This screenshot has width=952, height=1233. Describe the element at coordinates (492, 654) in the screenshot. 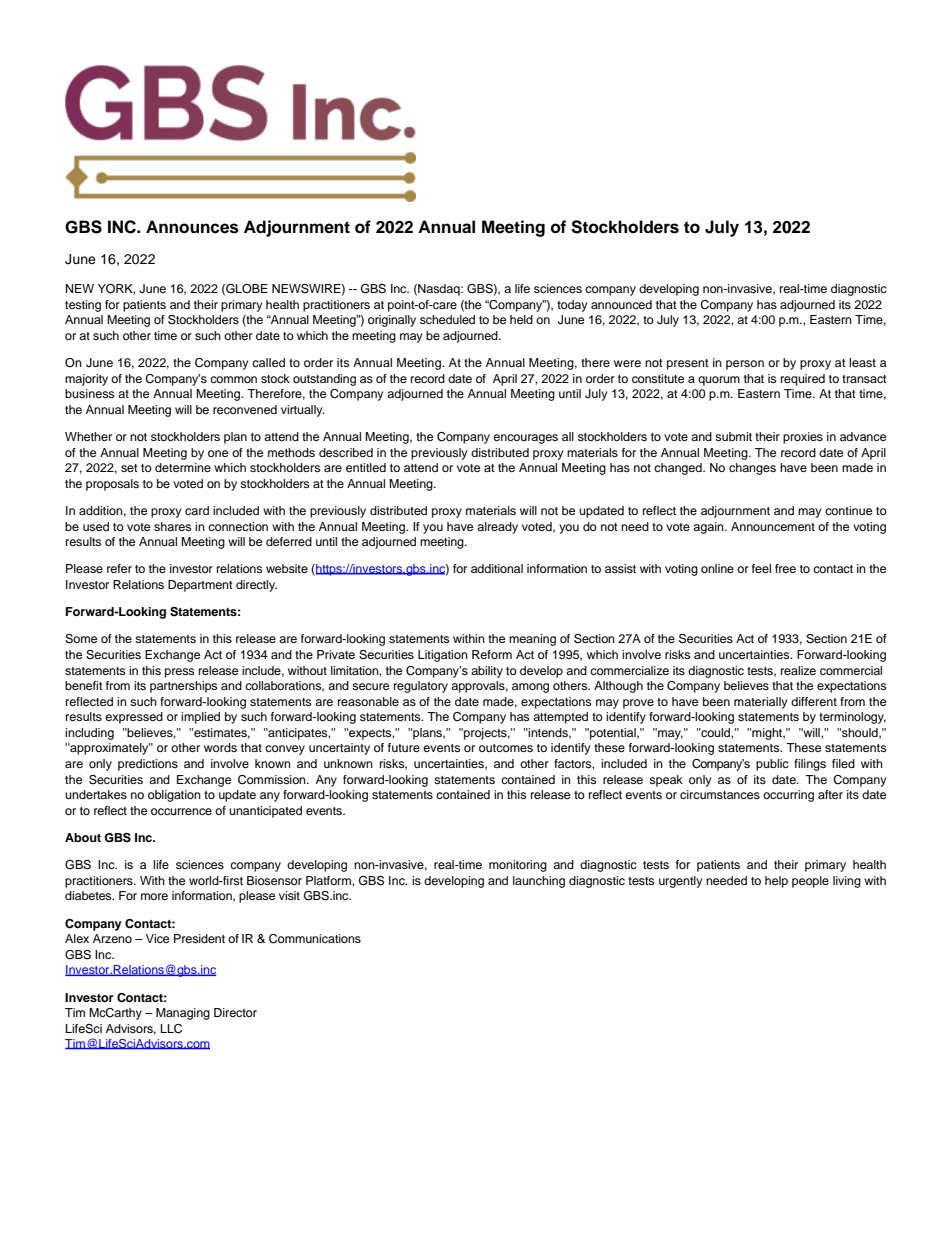

I see `Reform` at that location.
